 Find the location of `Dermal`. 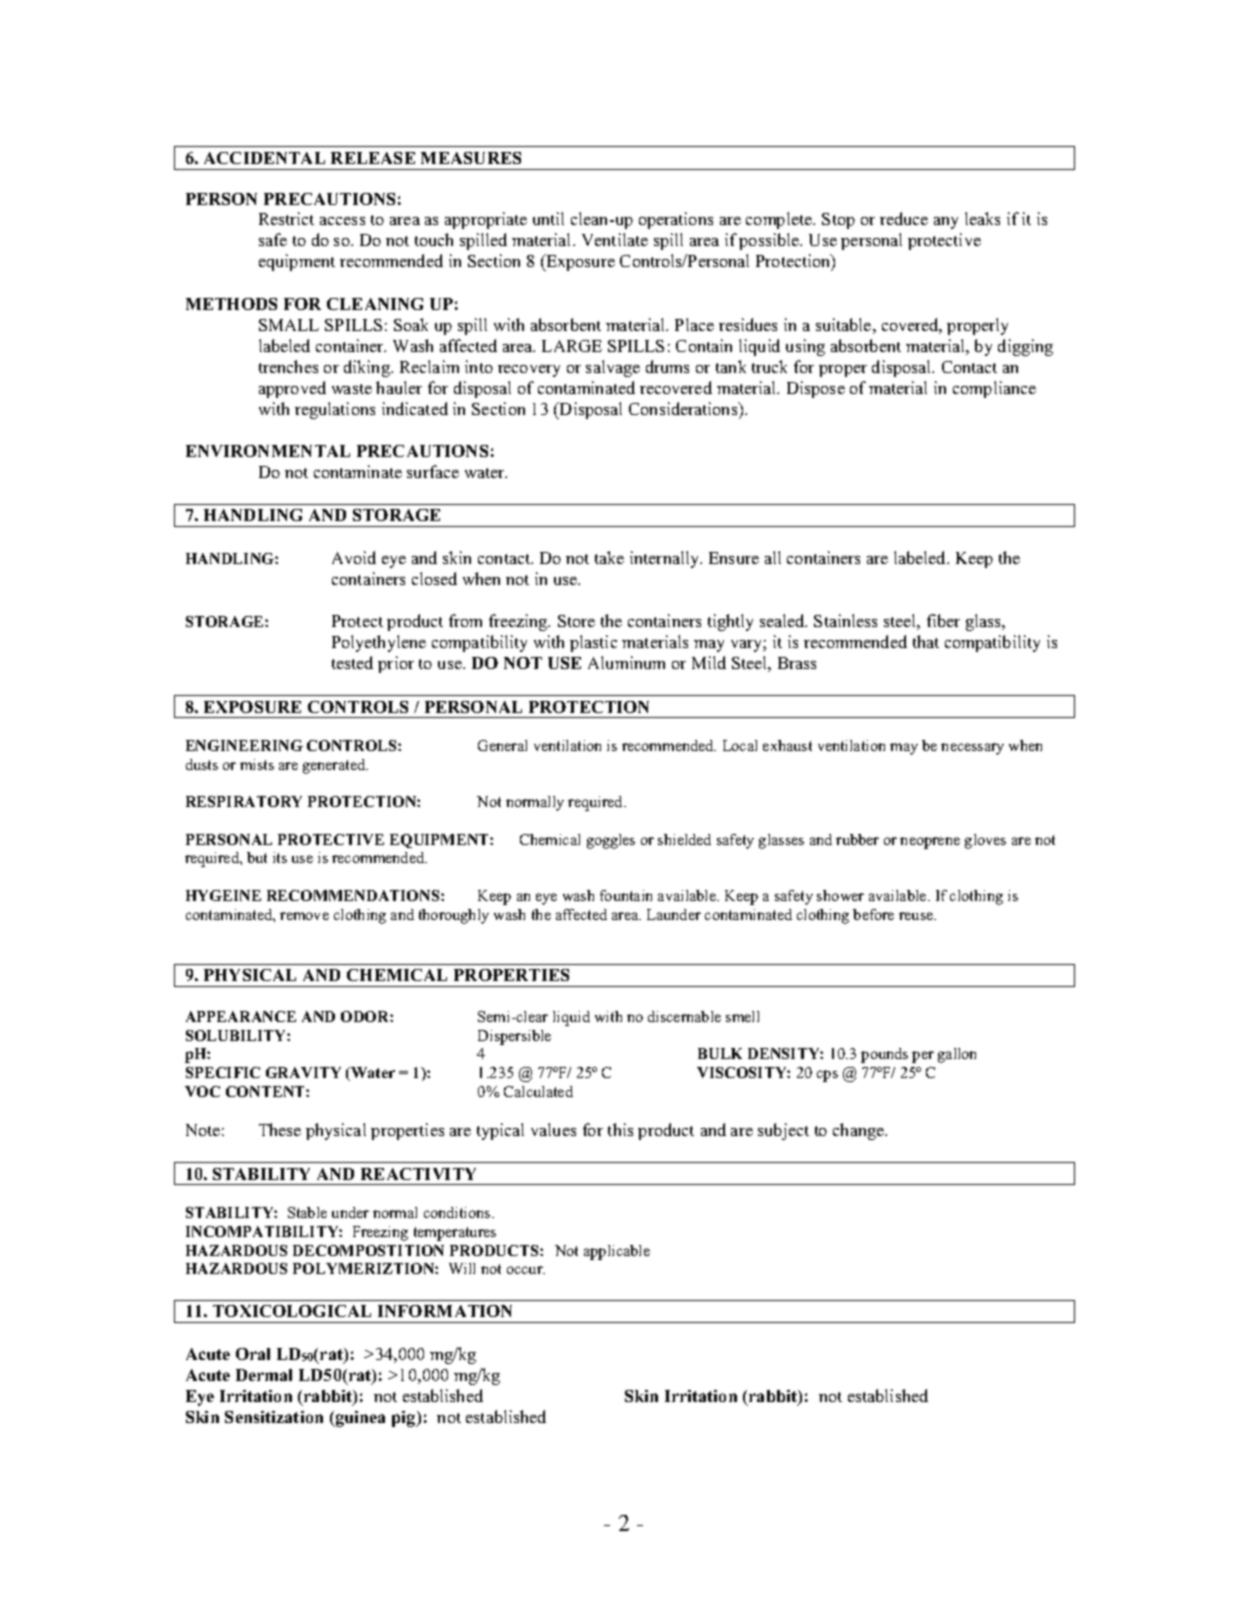

Dermal is located at coordinates (264, 1375).
